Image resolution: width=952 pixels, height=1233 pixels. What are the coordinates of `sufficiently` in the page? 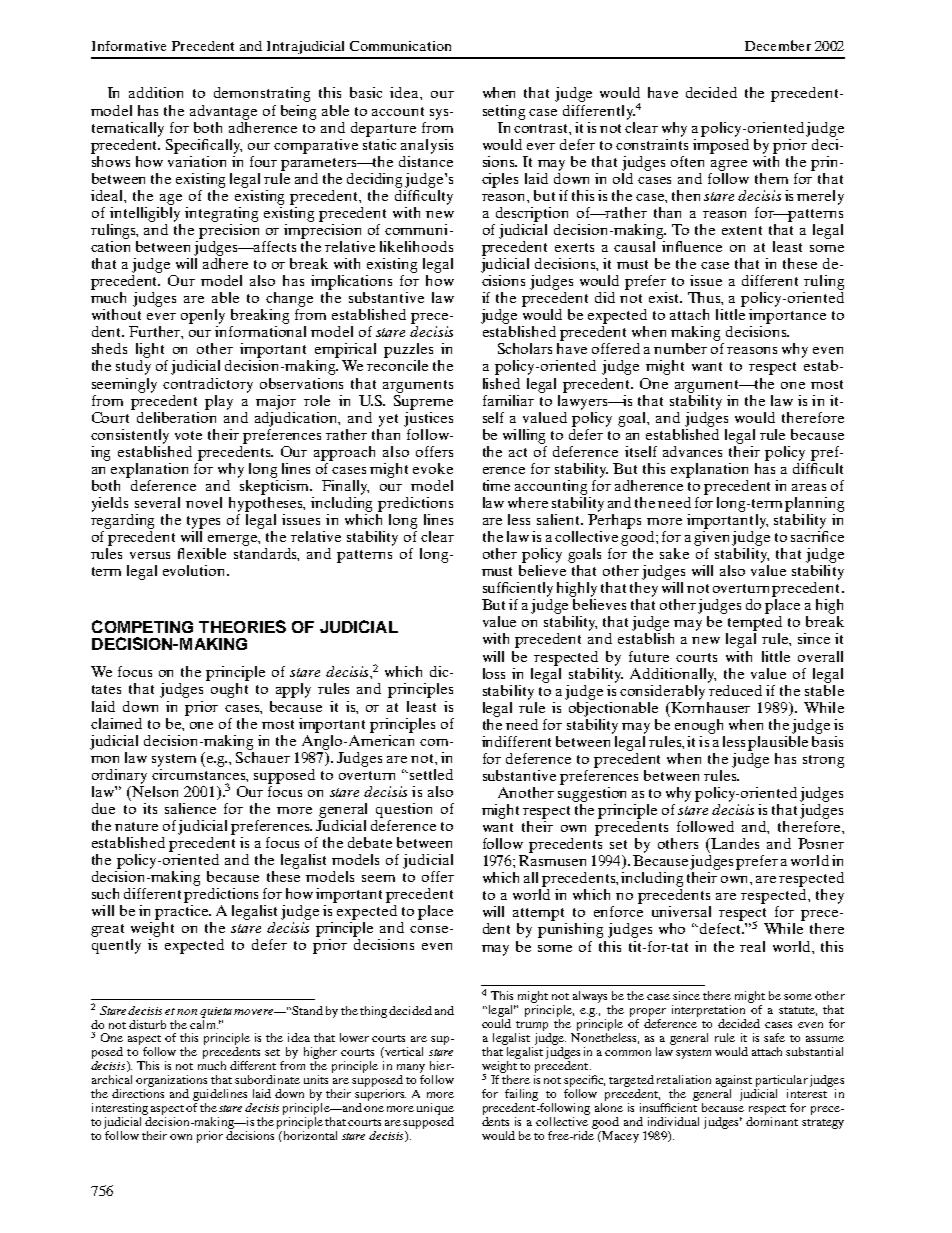 It's located at (518, 589).
